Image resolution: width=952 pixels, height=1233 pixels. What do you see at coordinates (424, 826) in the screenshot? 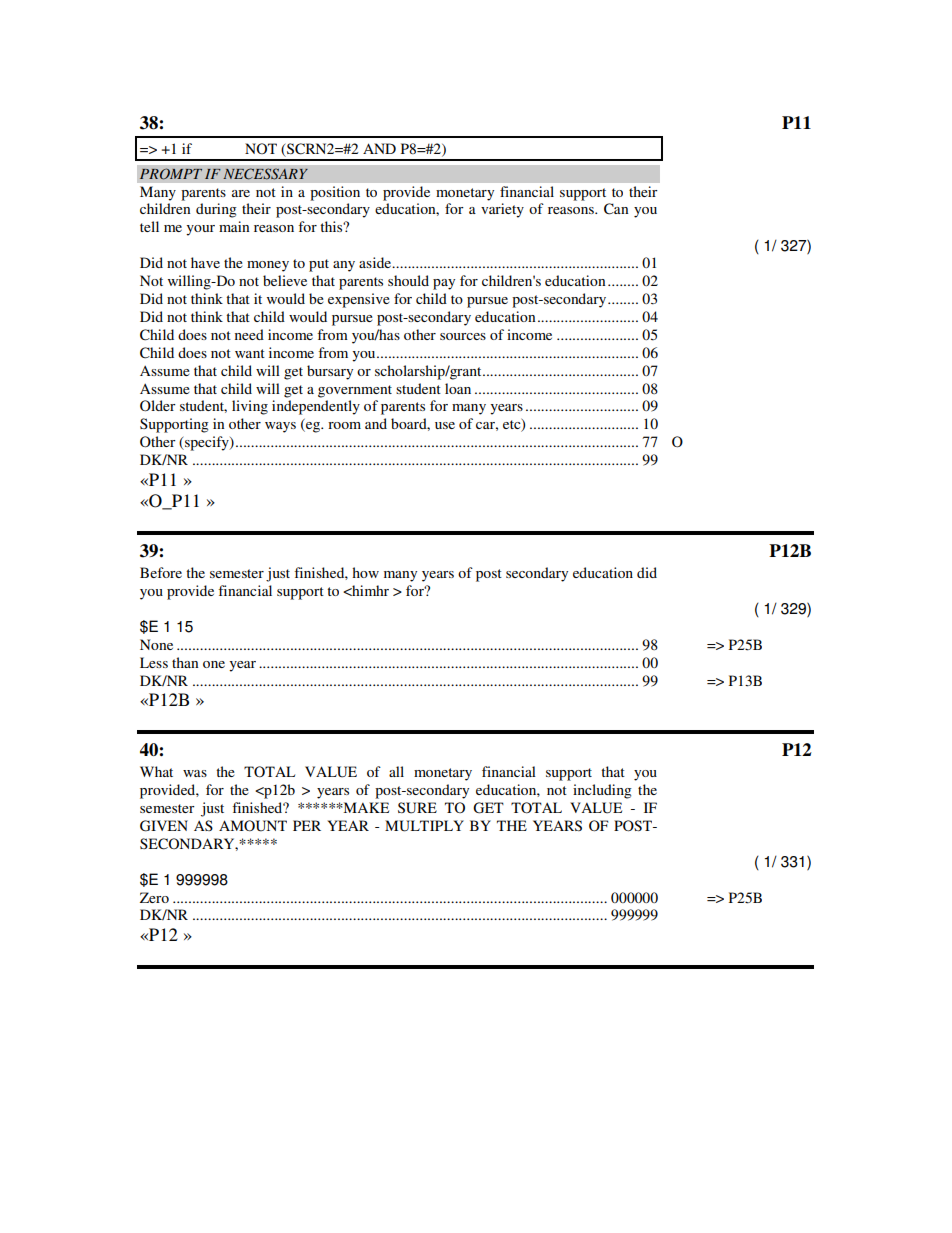
I see `MULTIPLY` at bounding box center [424, 826].
